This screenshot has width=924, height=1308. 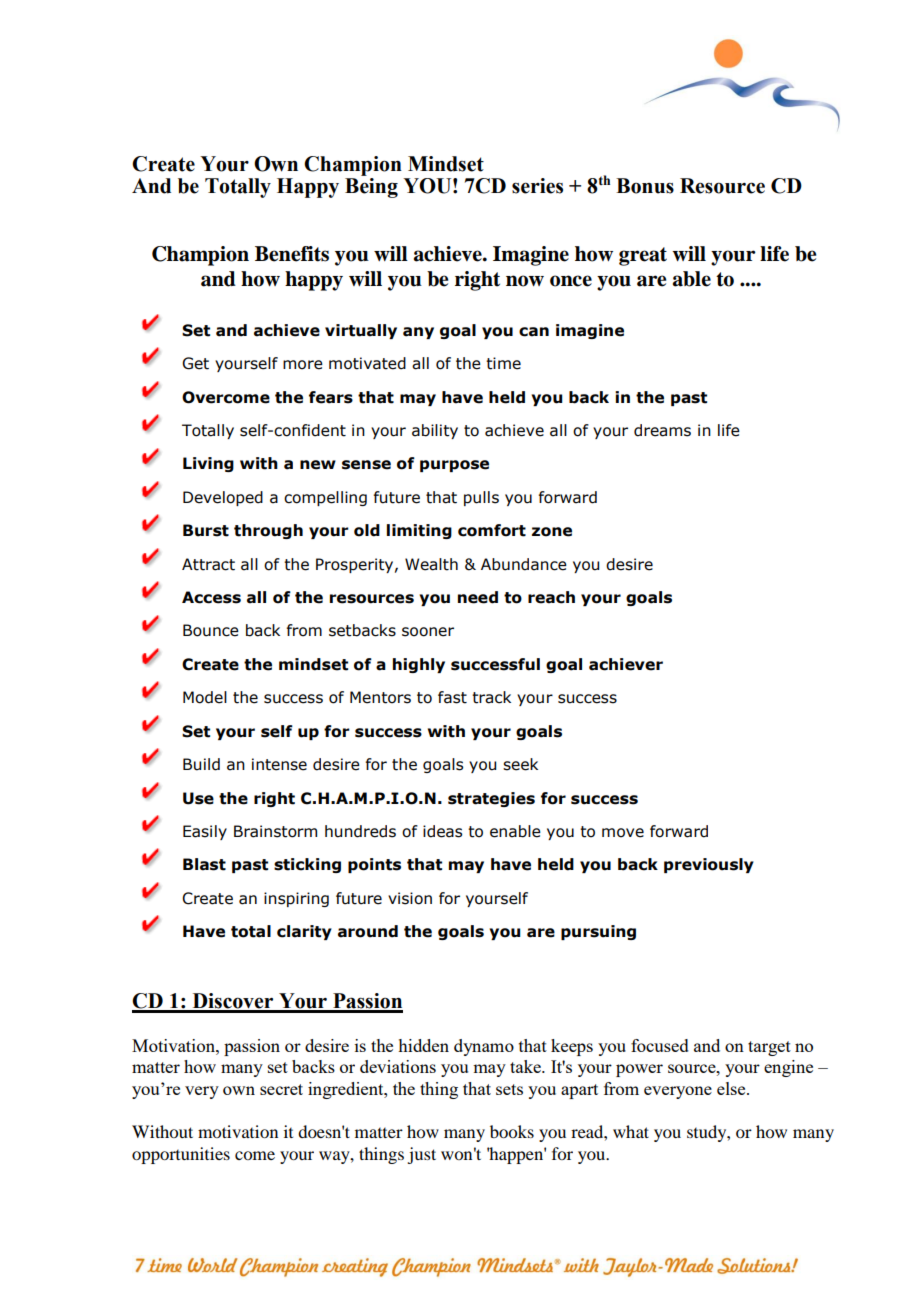 I want to click on secret, so click(x=281, y=1089).
